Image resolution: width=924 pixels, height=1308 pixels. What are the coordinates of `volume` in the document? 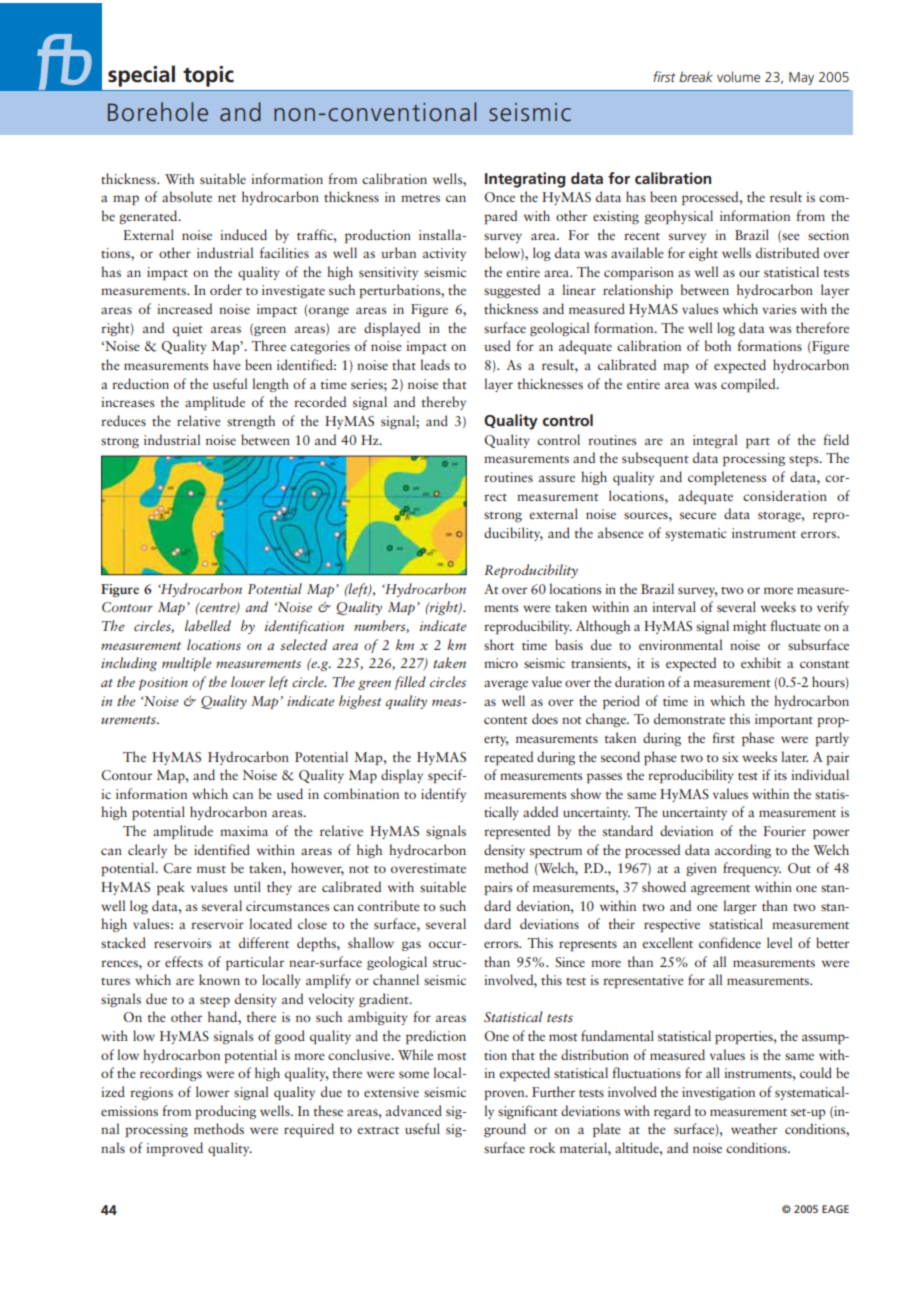 It's located at (738, 76).
